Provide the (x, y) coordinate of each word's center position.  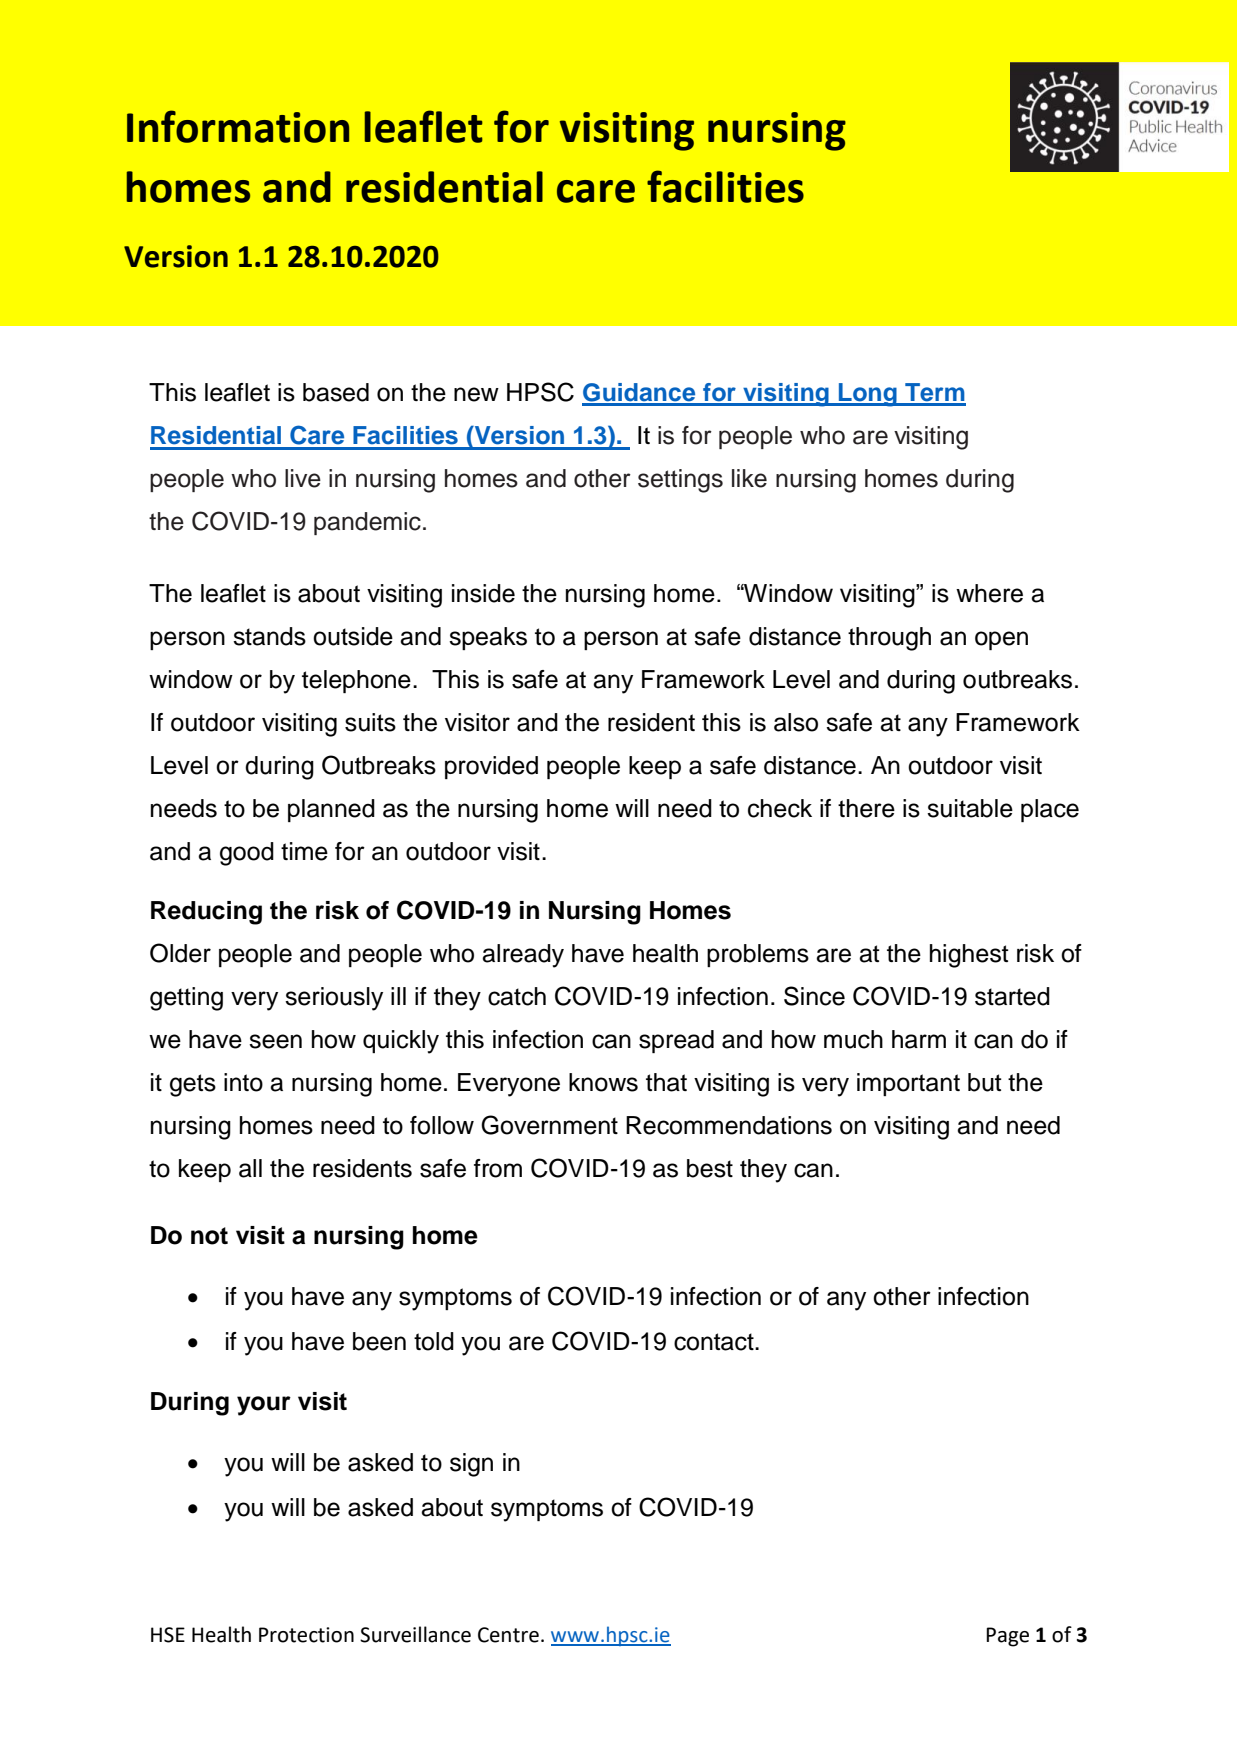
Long (868, 395)
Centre (508, 1635)
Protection (306, 1635)
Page (1007, 1637)
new (476, 394)
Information (238, 126)
